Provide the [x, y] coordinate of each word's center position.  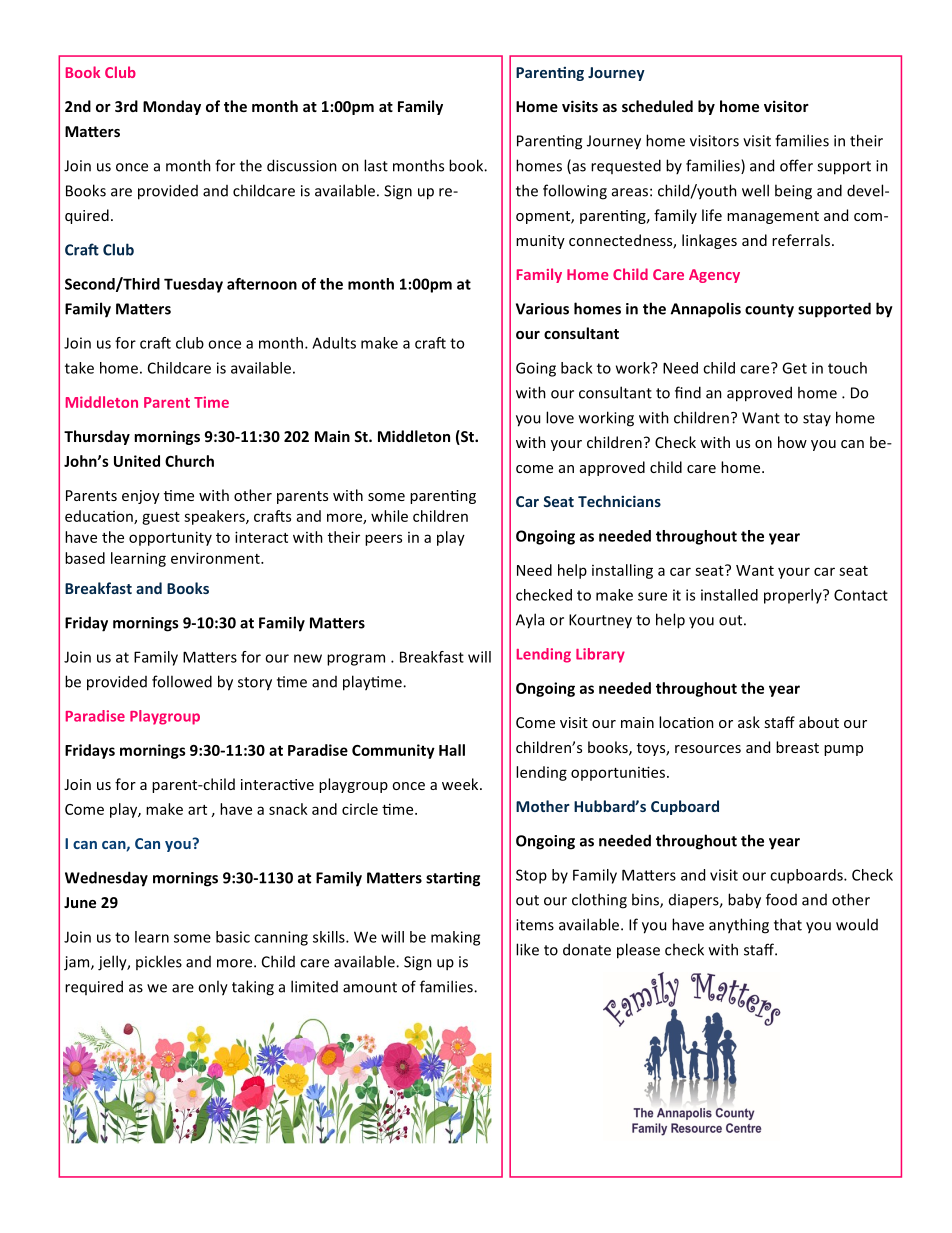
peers [383, 540]
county [769, 311]
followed [182, 681]
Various [542, 309]
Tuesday [193, 285]
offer [796, 165]
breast [797, 747]
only [213, 988]
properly [794, 596]
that [788, 924]
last [376, 165]
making [455, 938]
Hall [452, 750]
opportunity [170, 538]
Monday [172, 107]
